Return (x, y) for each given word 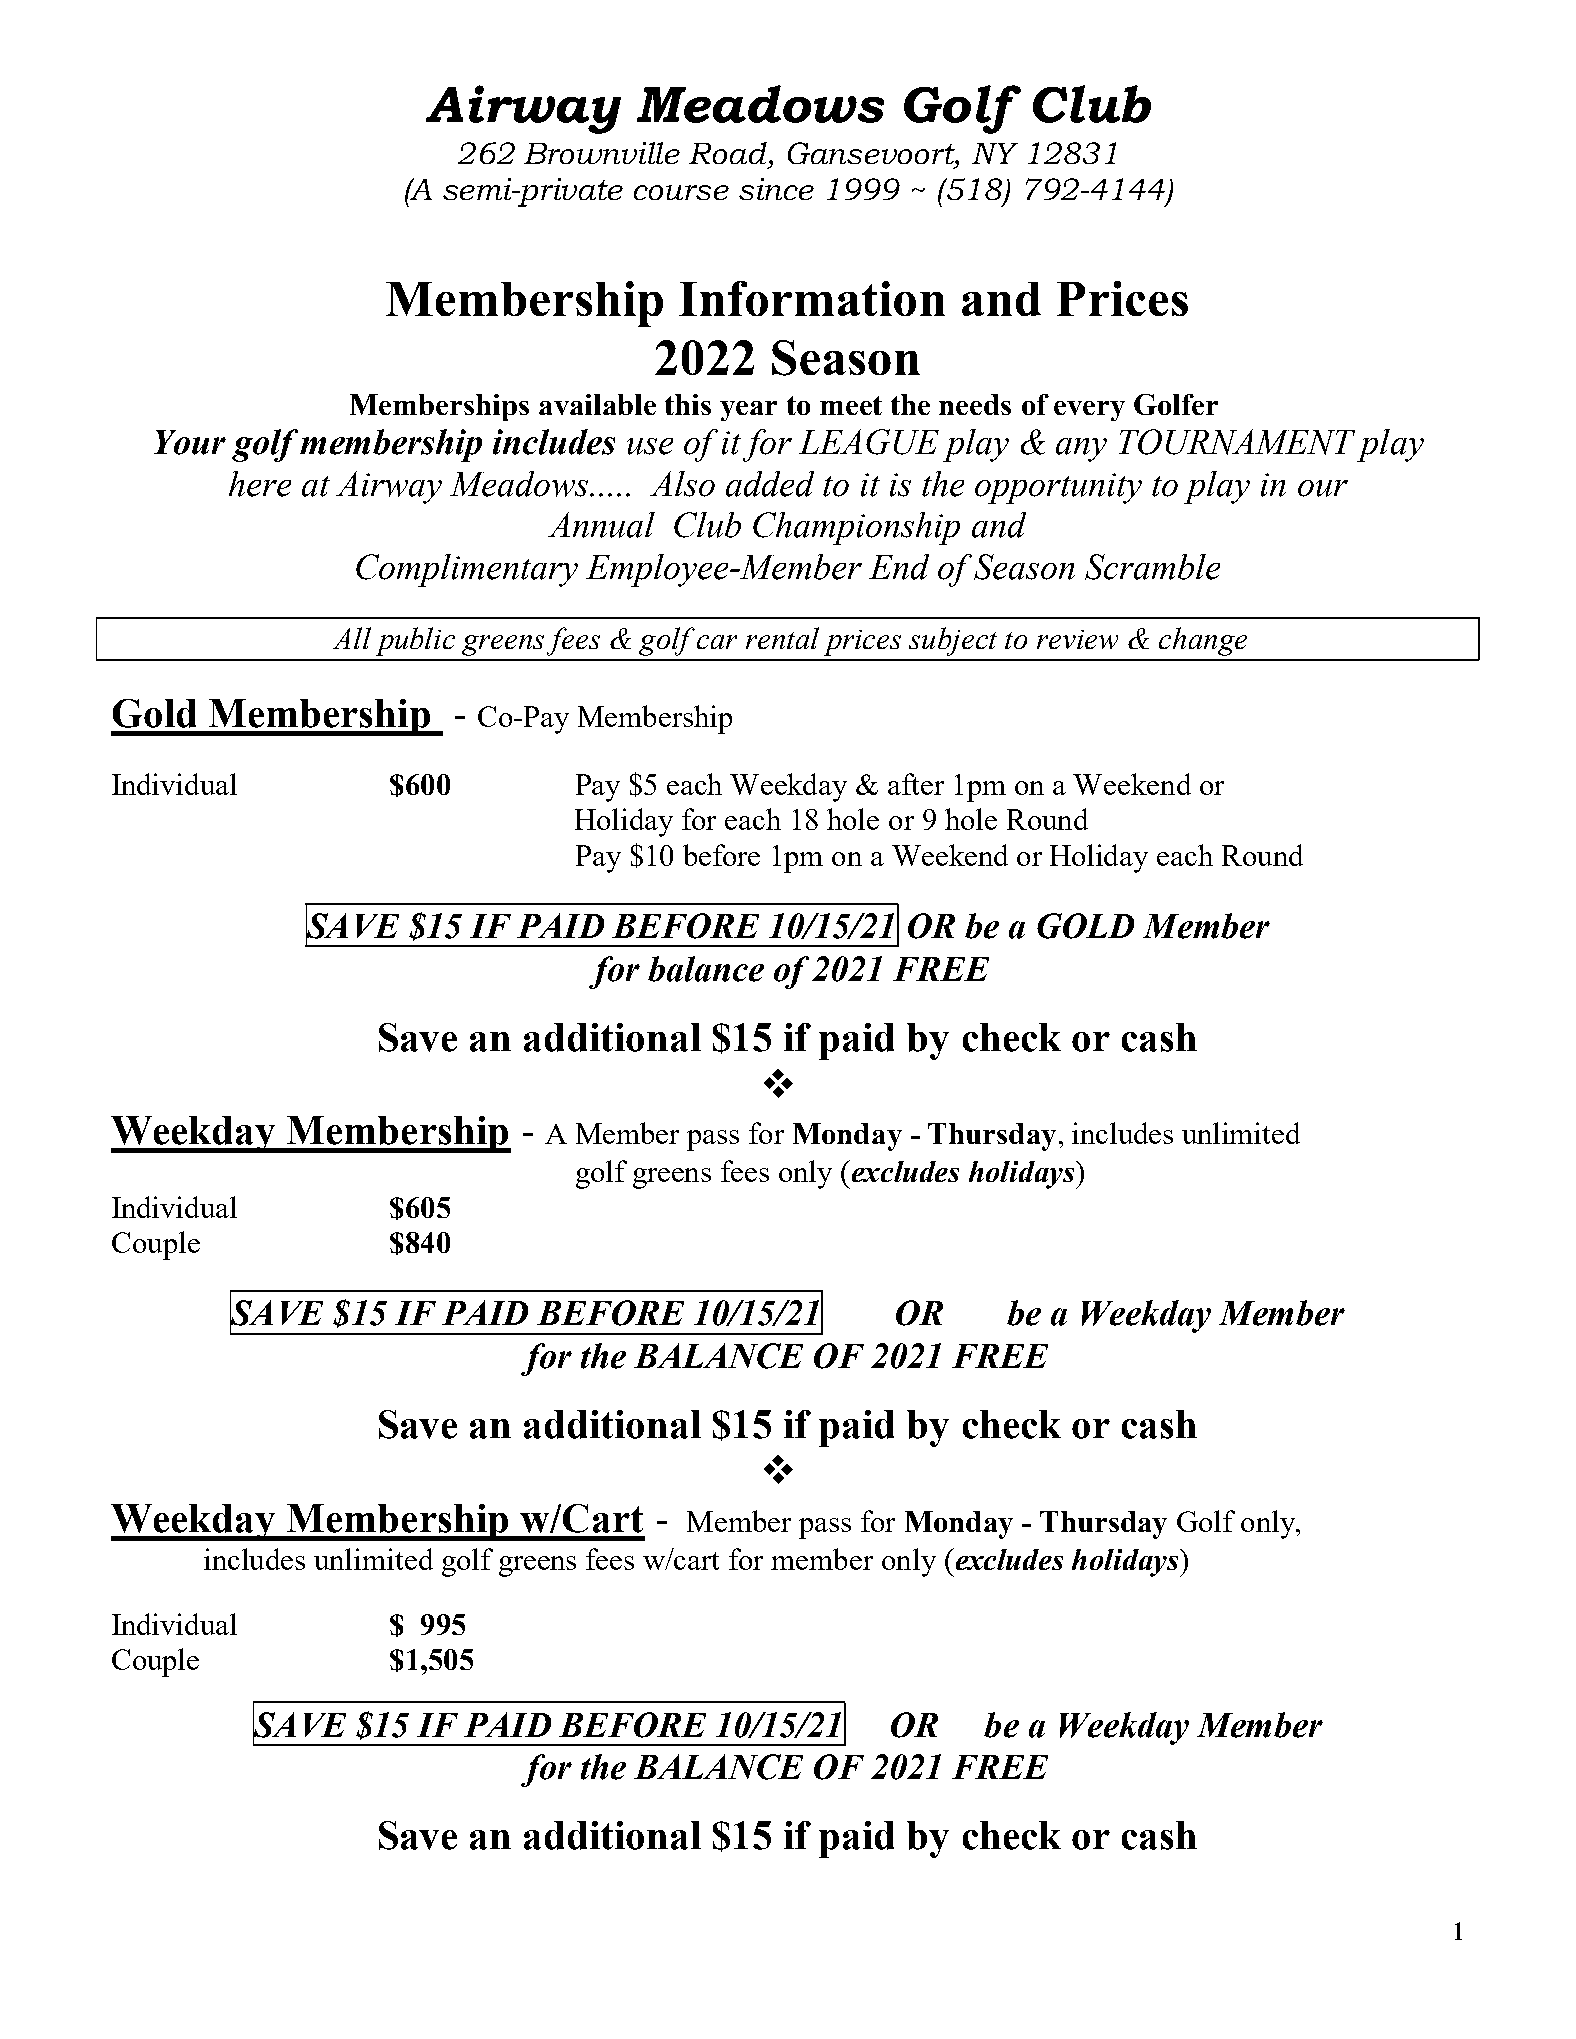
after (916, 784)
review (1077, 639)
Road (729, 153)
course (681, 192)
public (415, 641)
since (776, 189)
